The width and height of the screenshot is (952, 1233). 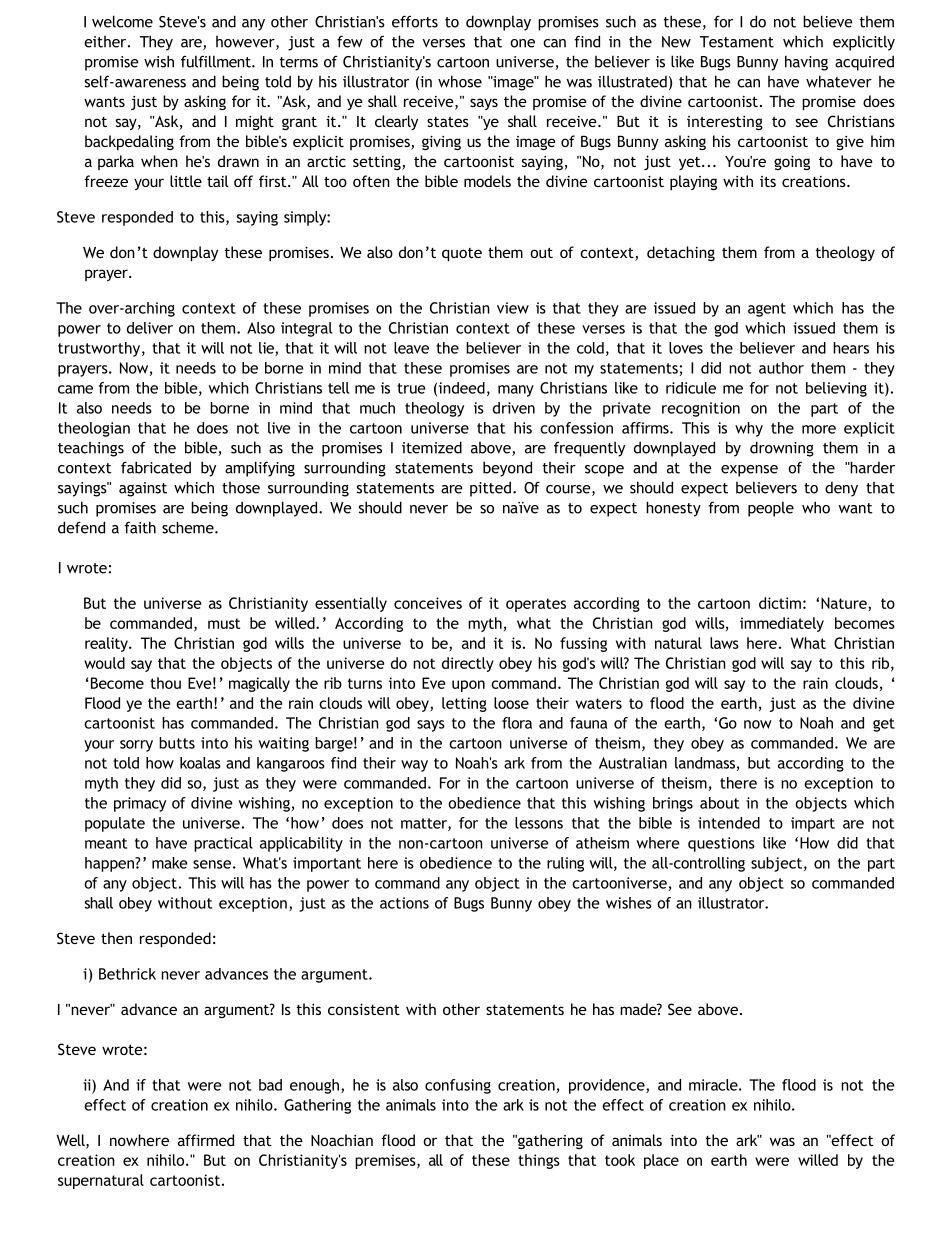 I want to click on whose, so click(x=460, y=81).
